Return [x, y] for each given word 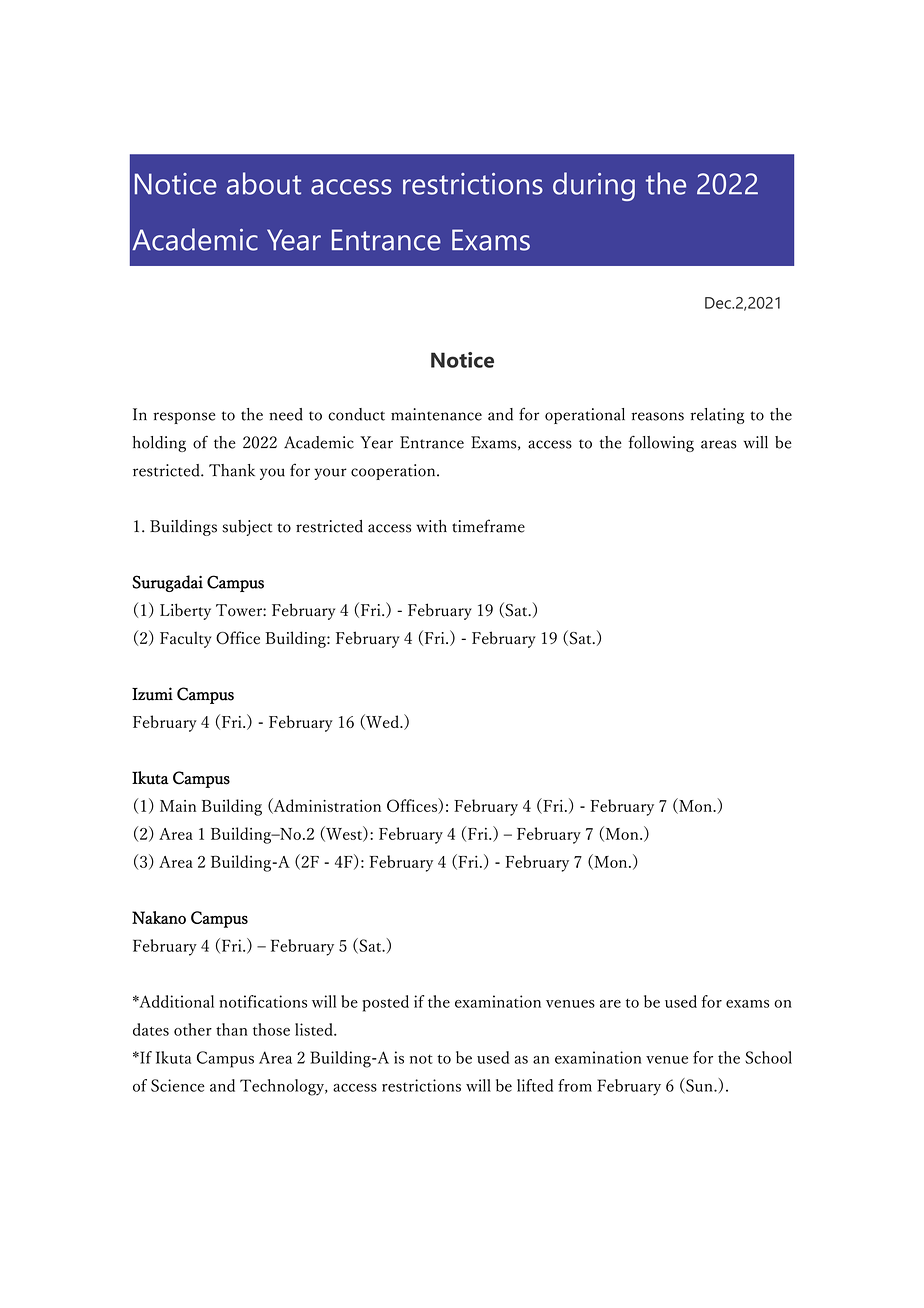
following [661, 443]
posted [385, 1003]
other [193, 1029]
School [768, 1057]
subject [247, 528]
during [594, 186]
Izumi [152, 694]
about [264, 183]
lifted [535, 1085]
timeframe [488, 526]
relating [717, 416]
